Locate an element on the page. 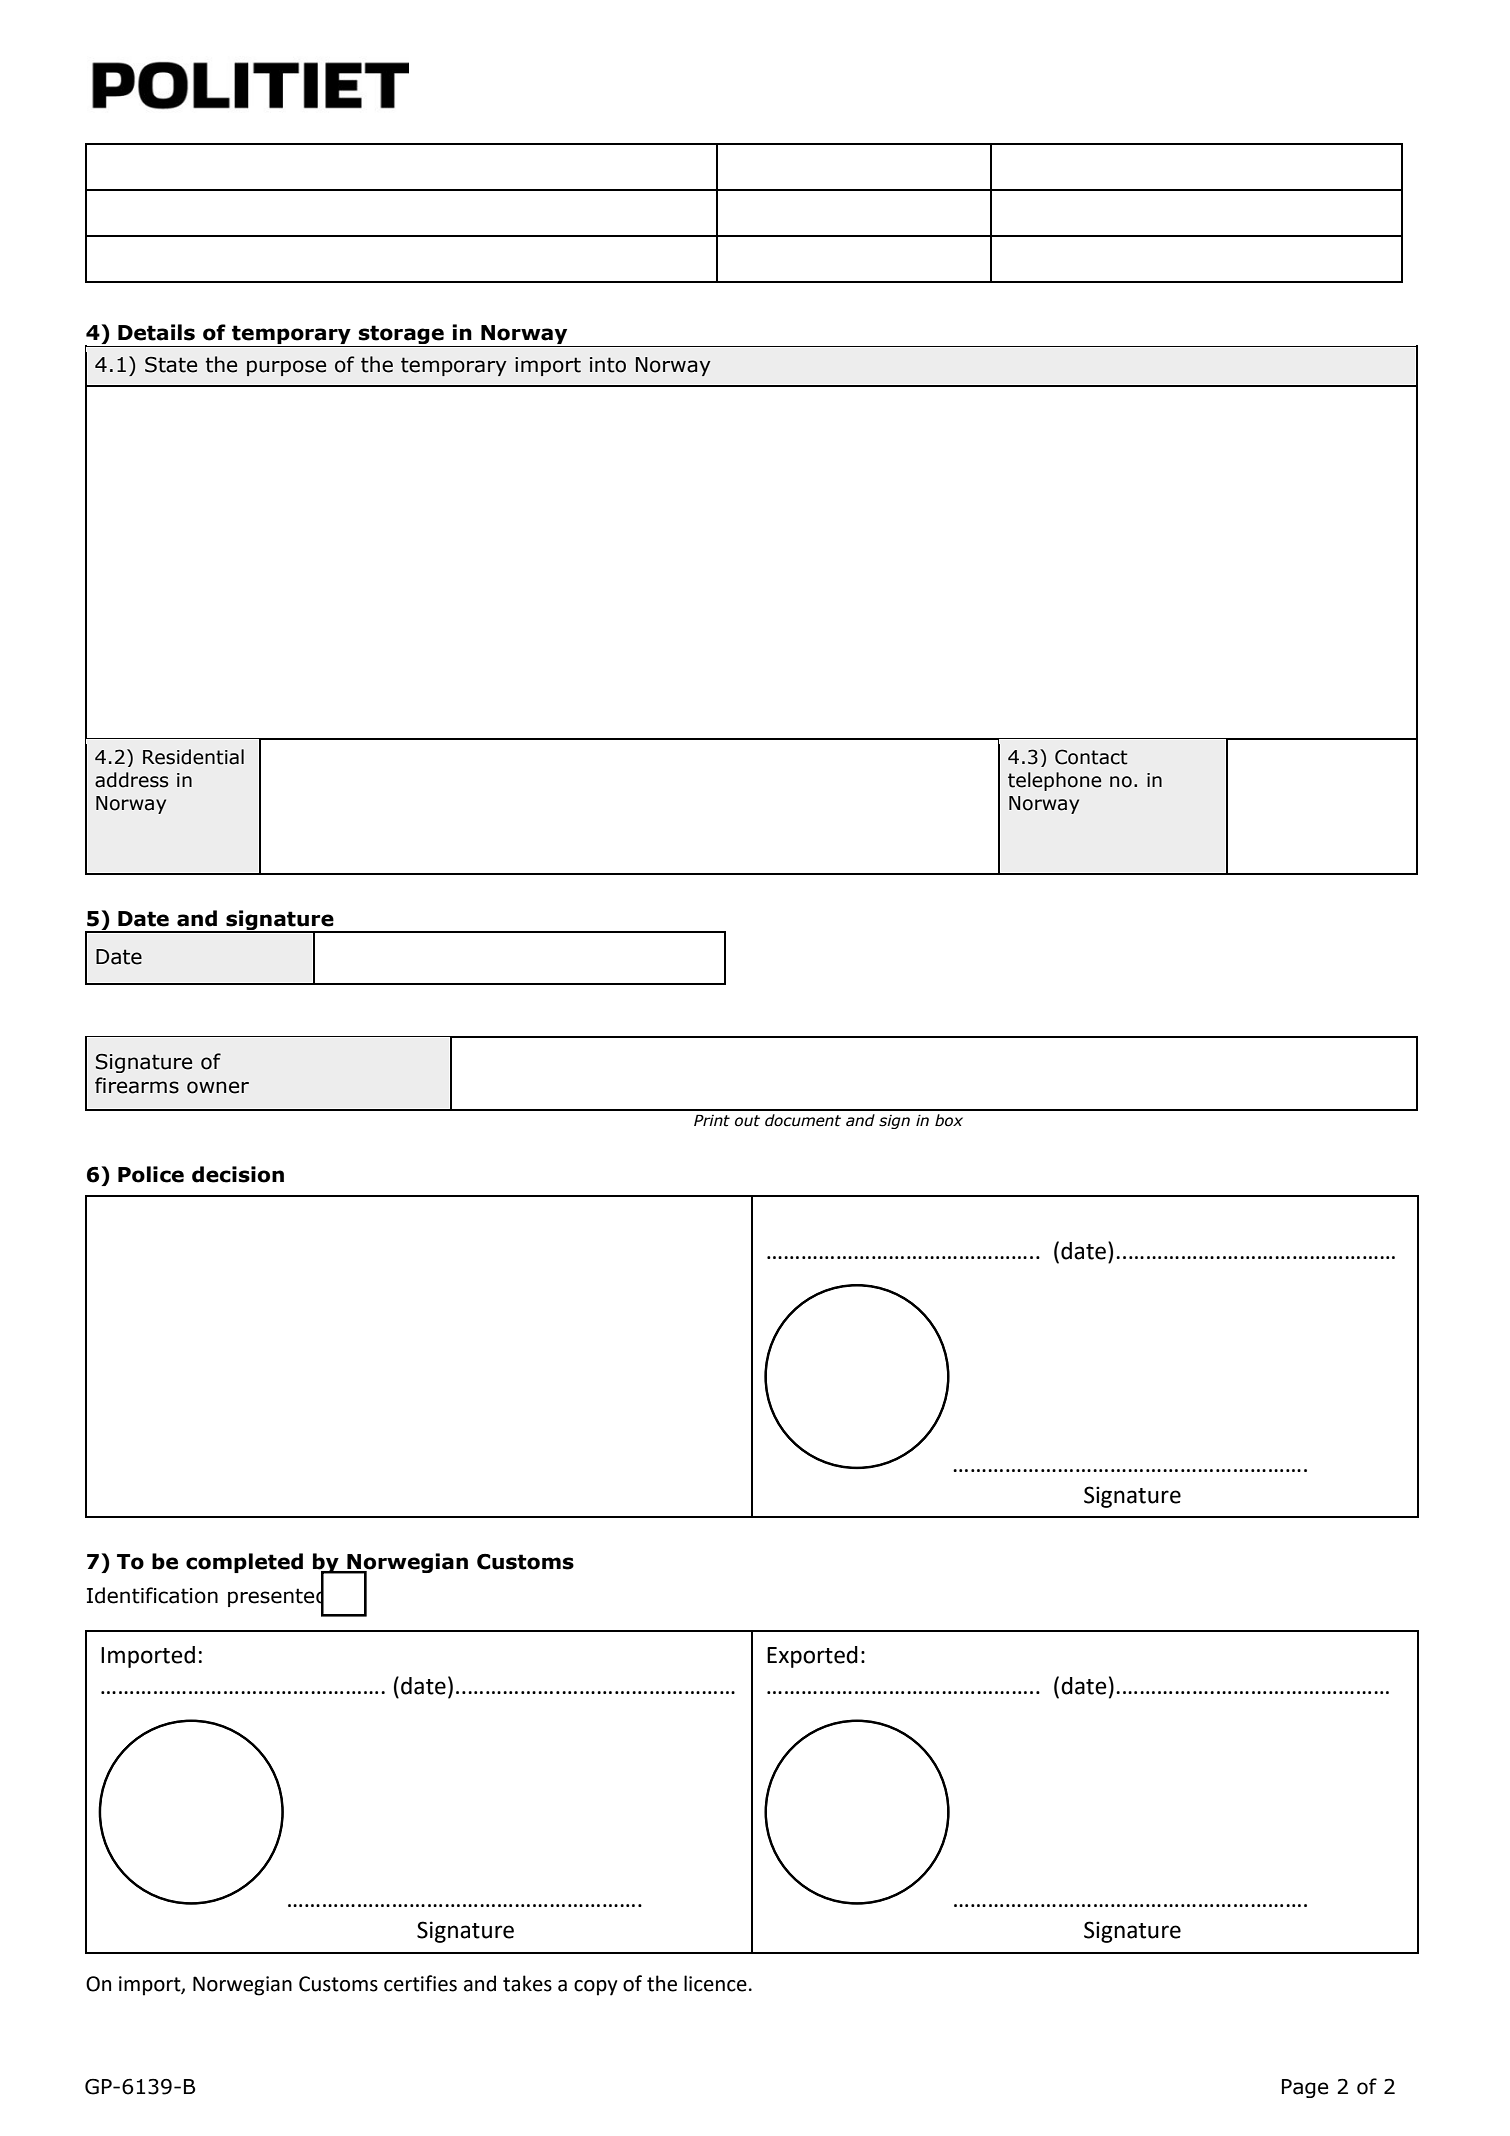  into is located at coordinates (608, 365).
